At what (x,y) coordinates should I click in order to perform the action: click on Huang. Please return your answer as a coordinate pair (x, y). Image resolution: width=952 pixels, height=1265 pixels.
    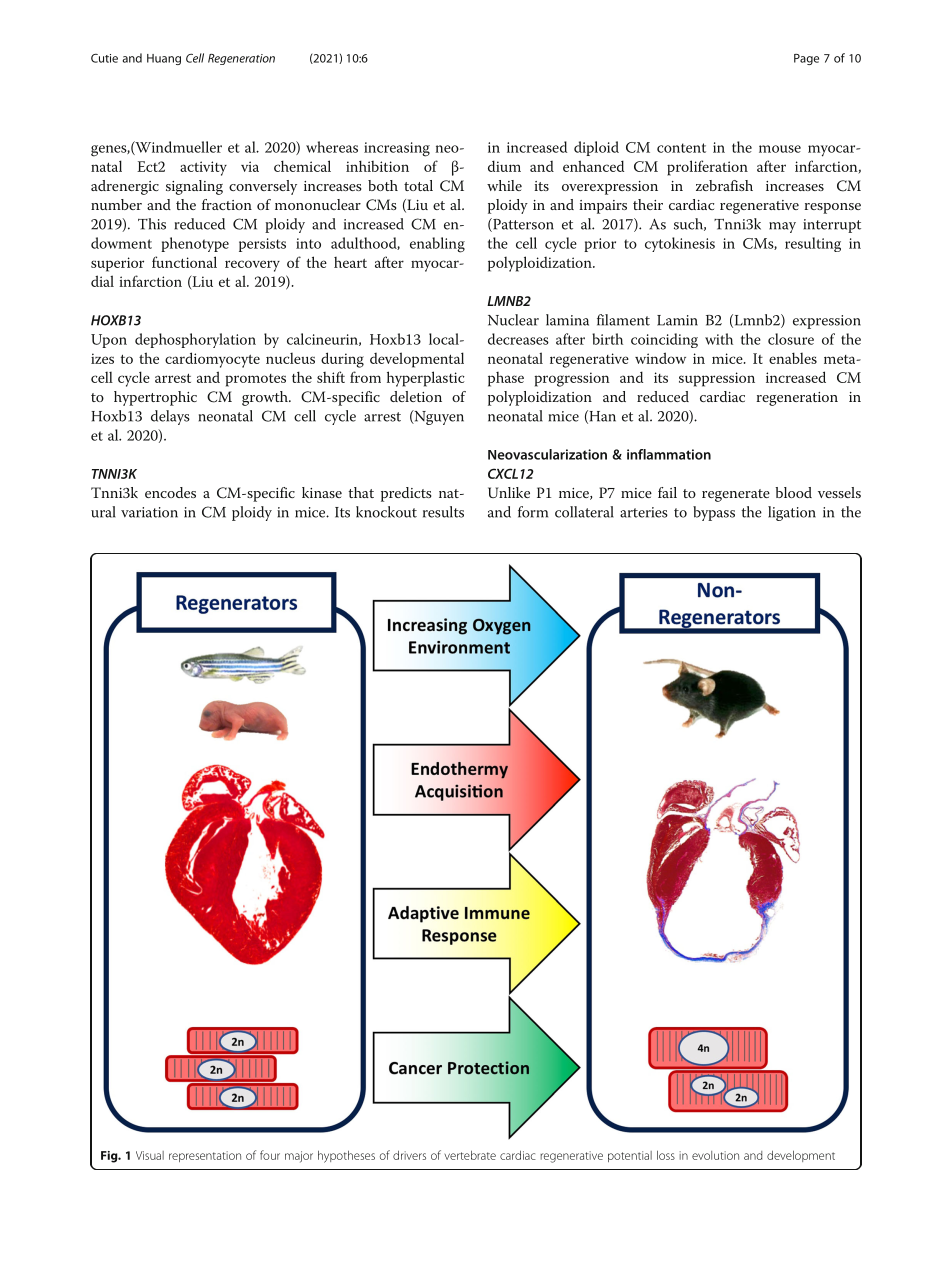
    Looking at the image, I should click on (164, 59).
